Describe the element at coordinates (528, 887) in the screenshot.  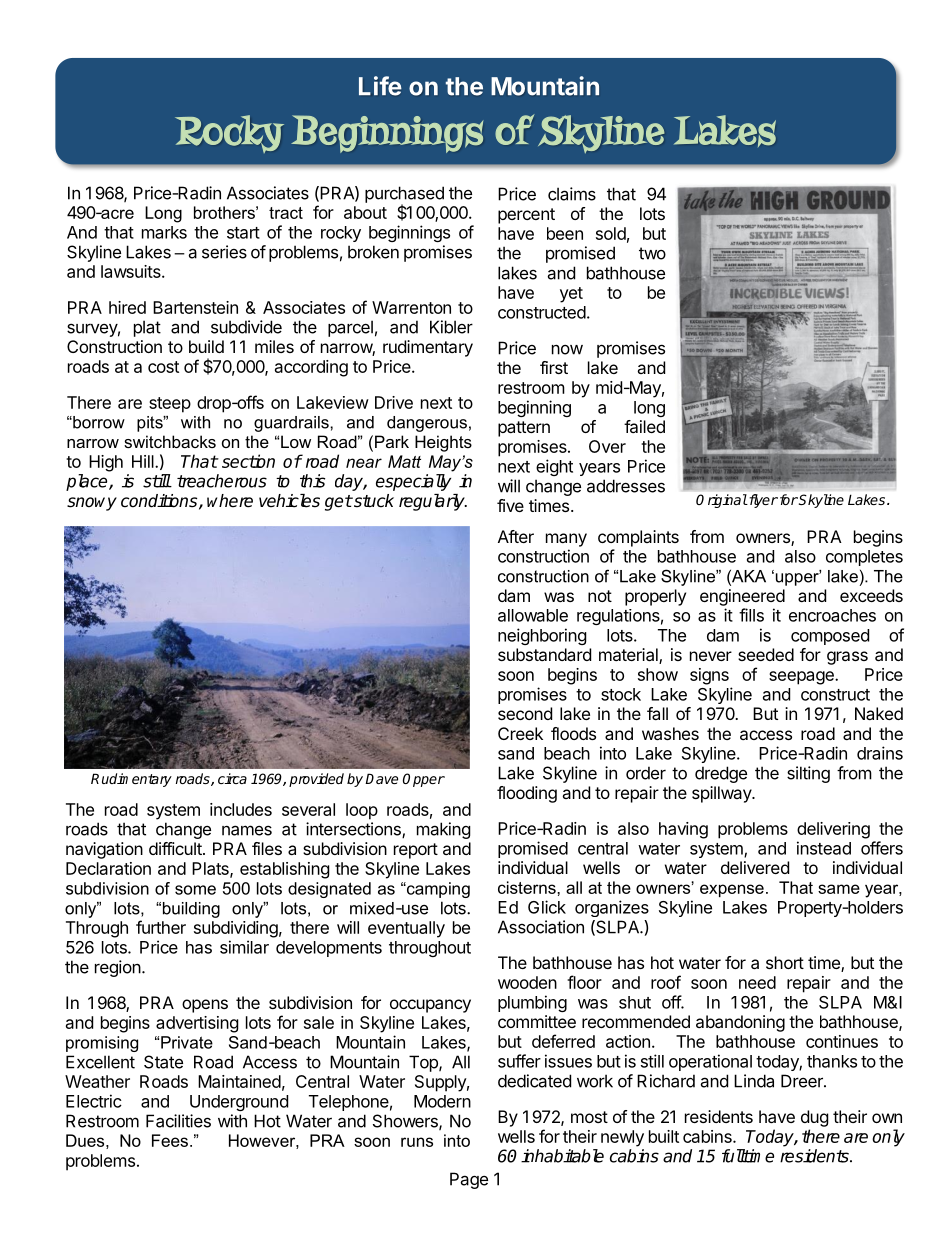
I see `cisterns` at that location.
